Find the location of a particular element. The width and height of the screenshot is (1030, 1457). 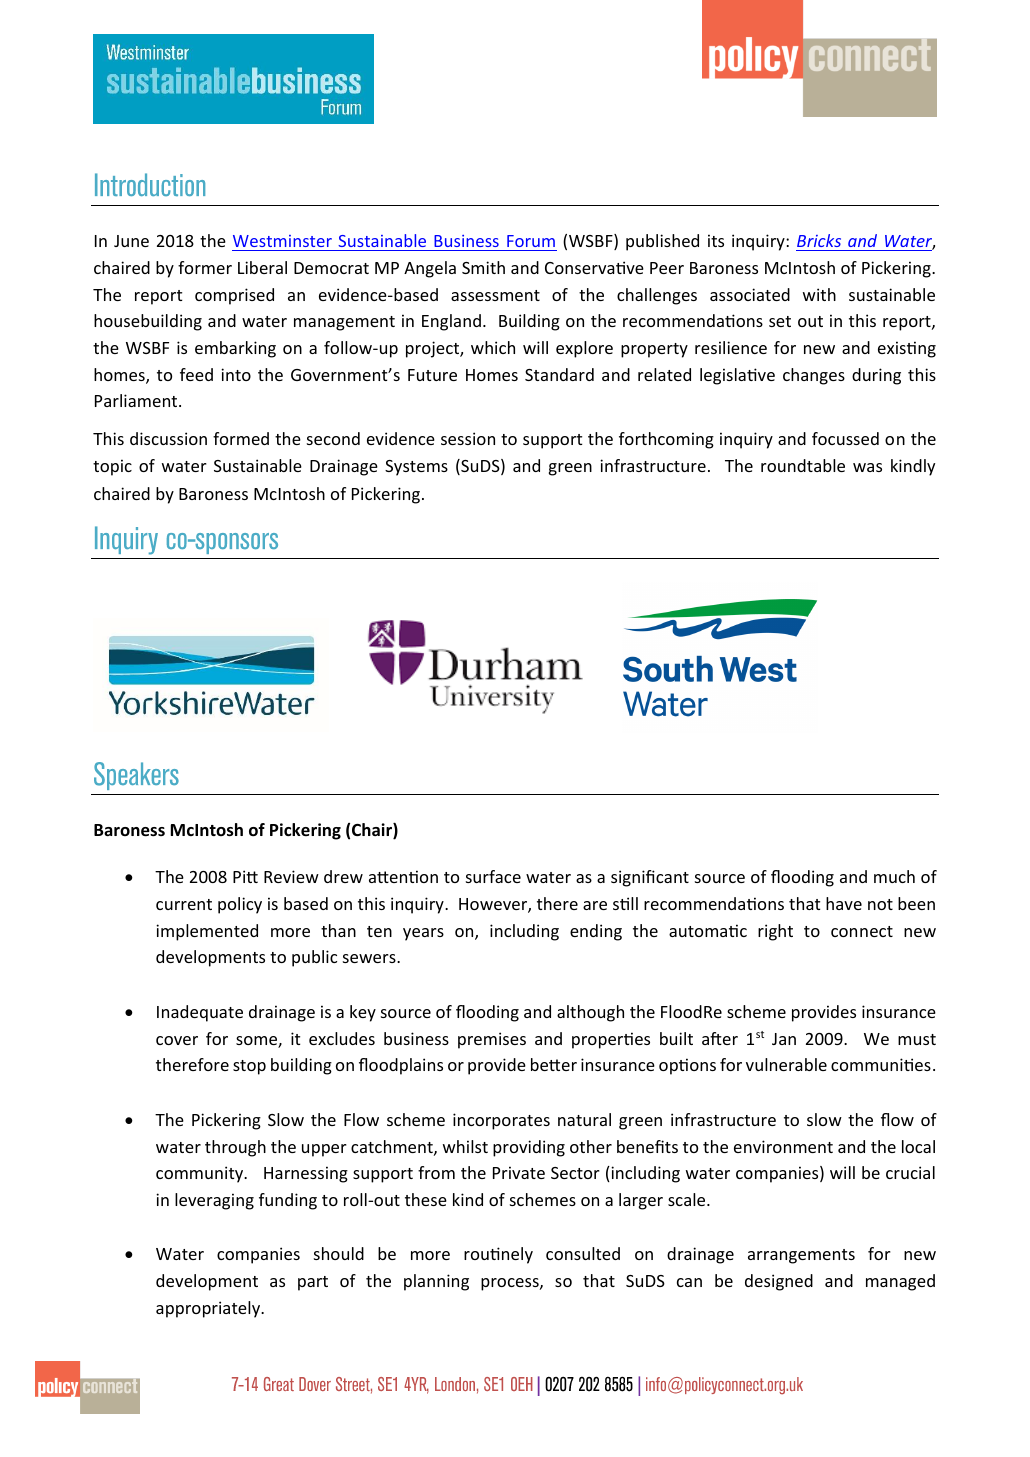

Smith is located at coordinates (483, 267).
